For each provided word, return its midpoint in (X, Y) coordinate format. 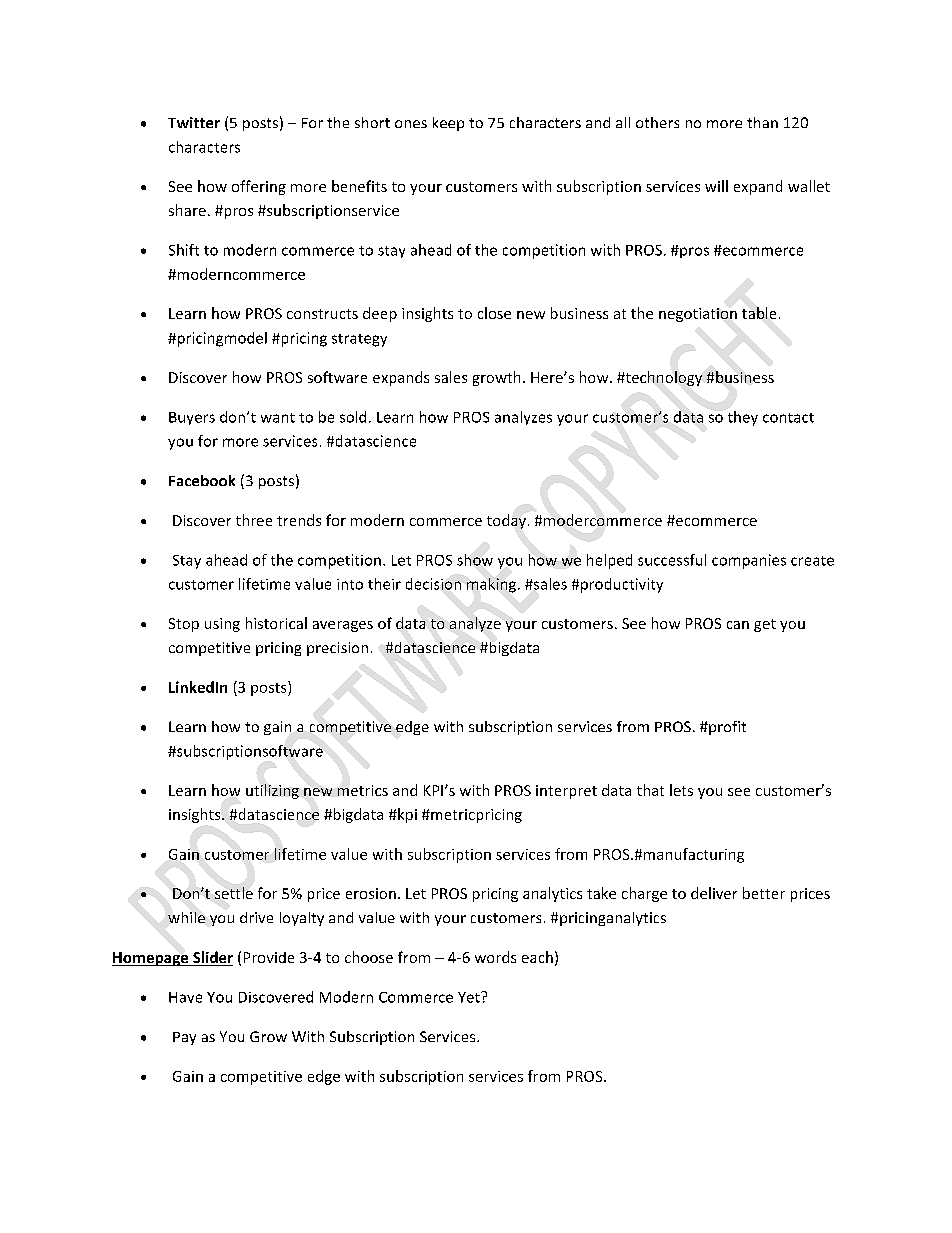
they (743, 418)
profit (726, 728)
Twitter (194, 122)
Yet (470, 997)
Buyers (192, 418)
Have (185, 997)
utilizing (272, 791)
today (506, 521)
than (762, 122)
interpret (566, 792)
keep (448, 124)
